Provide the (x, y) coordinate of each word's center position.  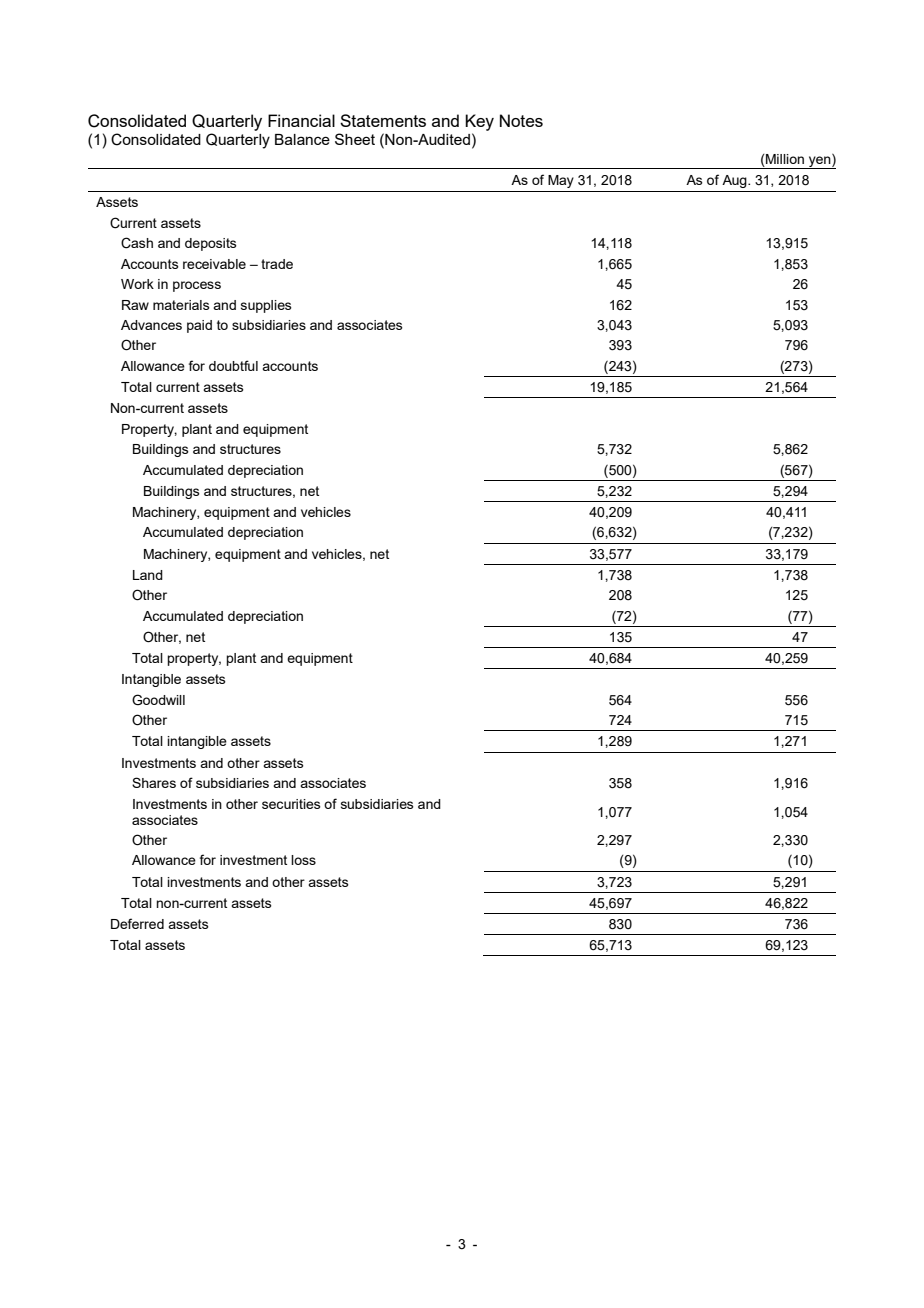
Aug (735, 181)
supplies (266, 306)
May (561, 181)
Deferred (137, 923)
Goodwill (158, 700)
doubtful (233, 365)
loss (303, 860)
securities (291, 804)
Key (479, 122)
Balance (302, 139)
